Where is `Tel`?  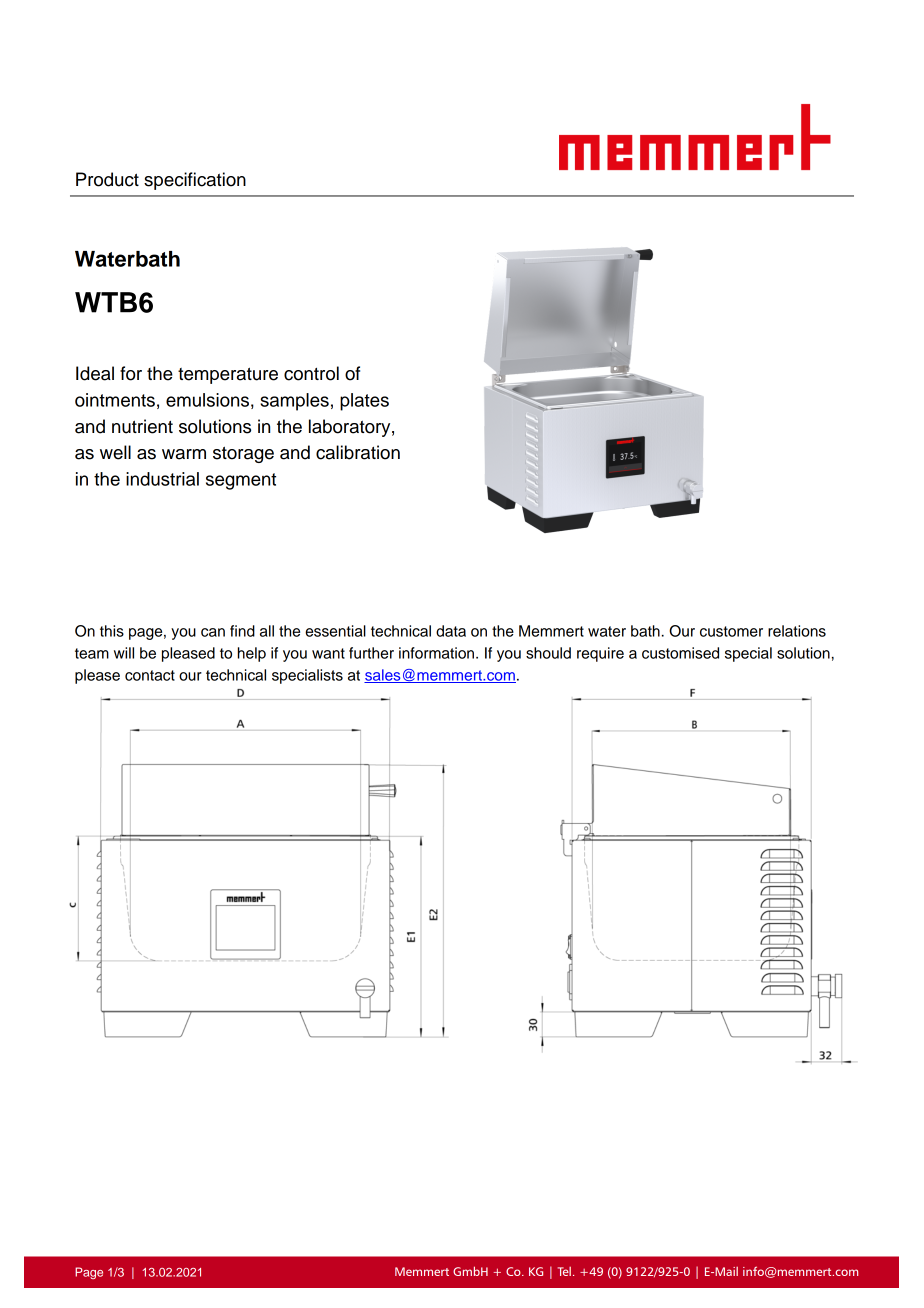 Tel is located at coordinates (564, 1271).
